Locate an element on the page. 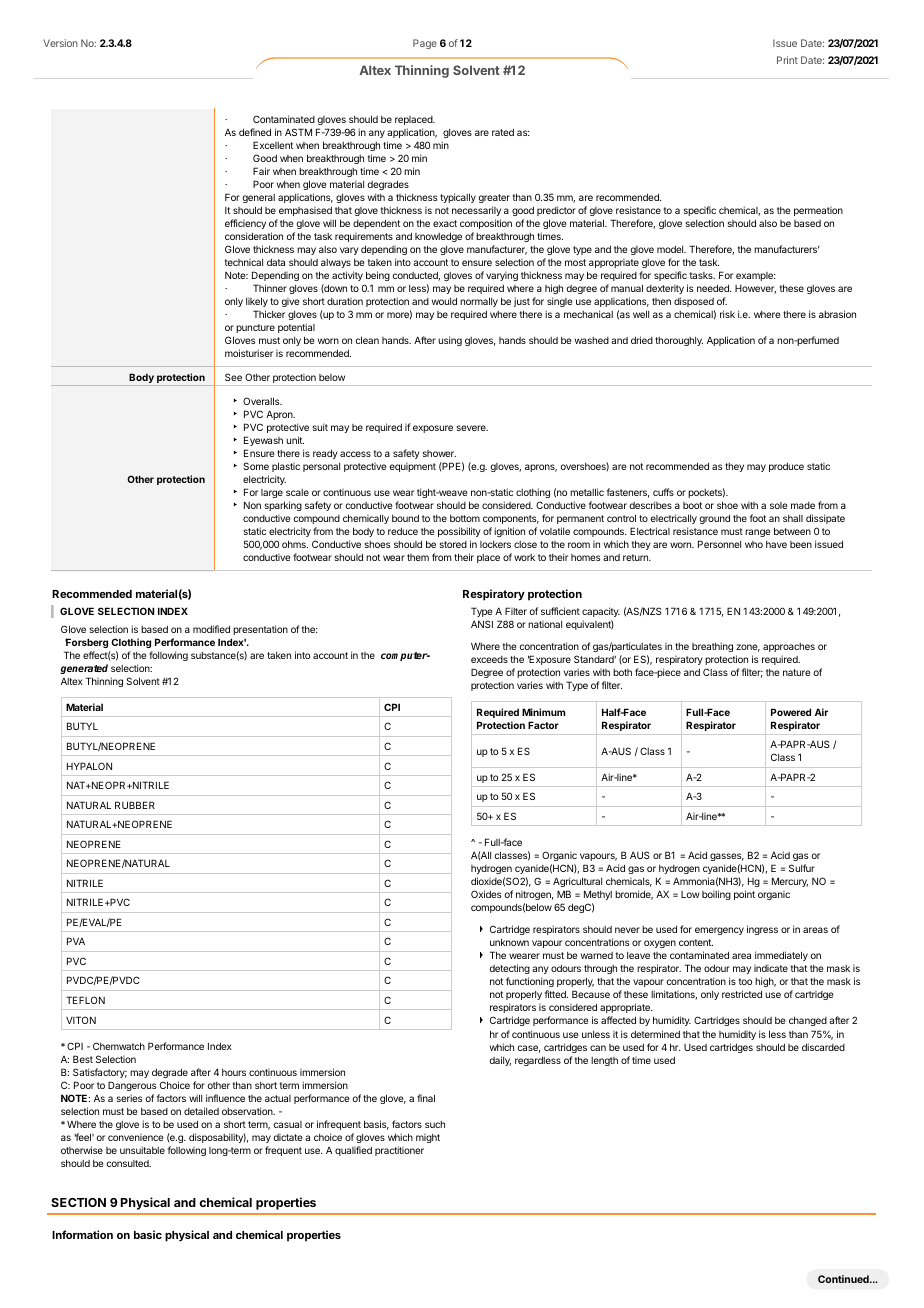 The width and height of the page is (924, 1308). modified is located at coordinates (211, 629).
